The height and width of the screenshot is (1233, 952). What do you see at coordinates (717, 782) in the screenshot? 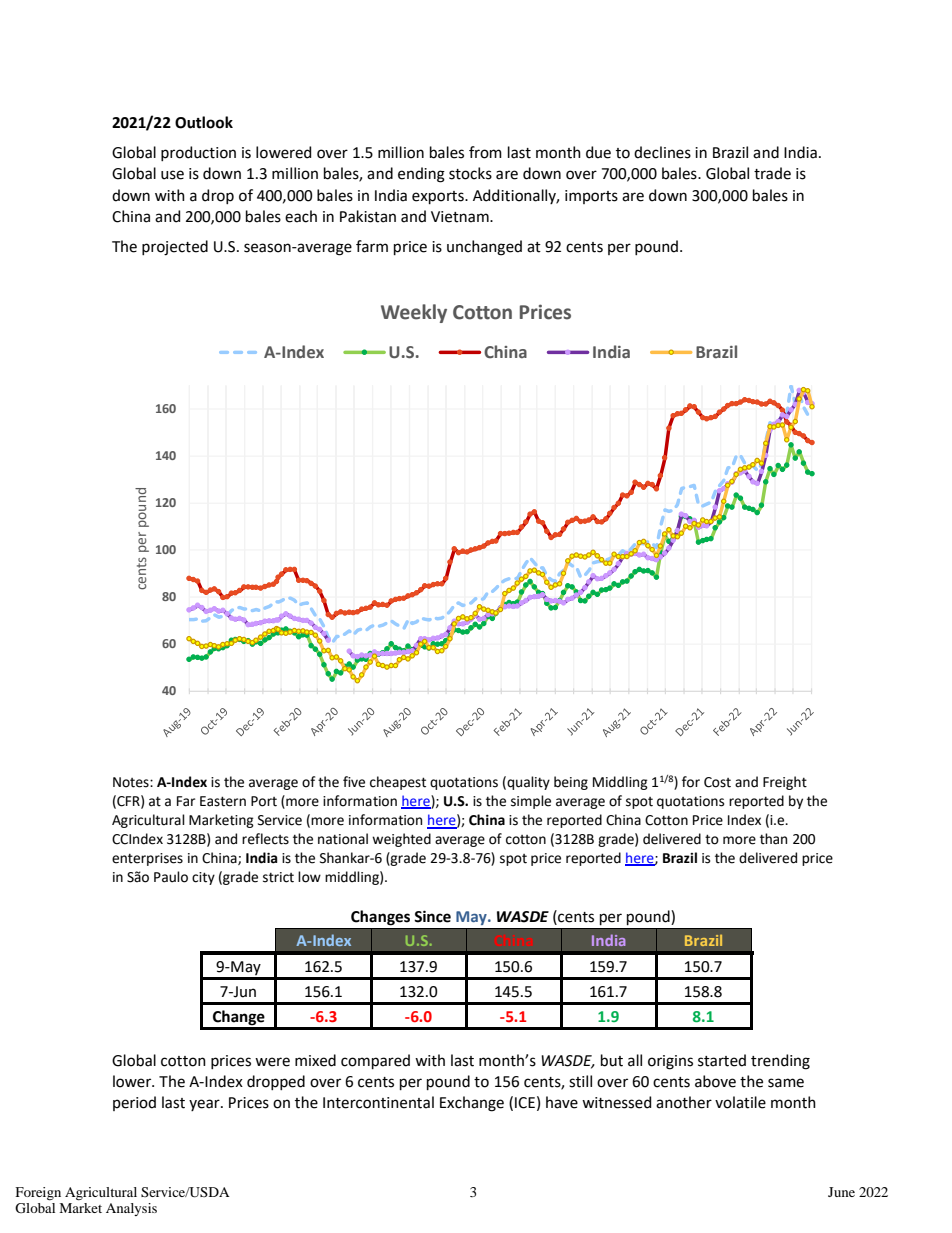
I see `Cost` at bounding box center [717, 782].
